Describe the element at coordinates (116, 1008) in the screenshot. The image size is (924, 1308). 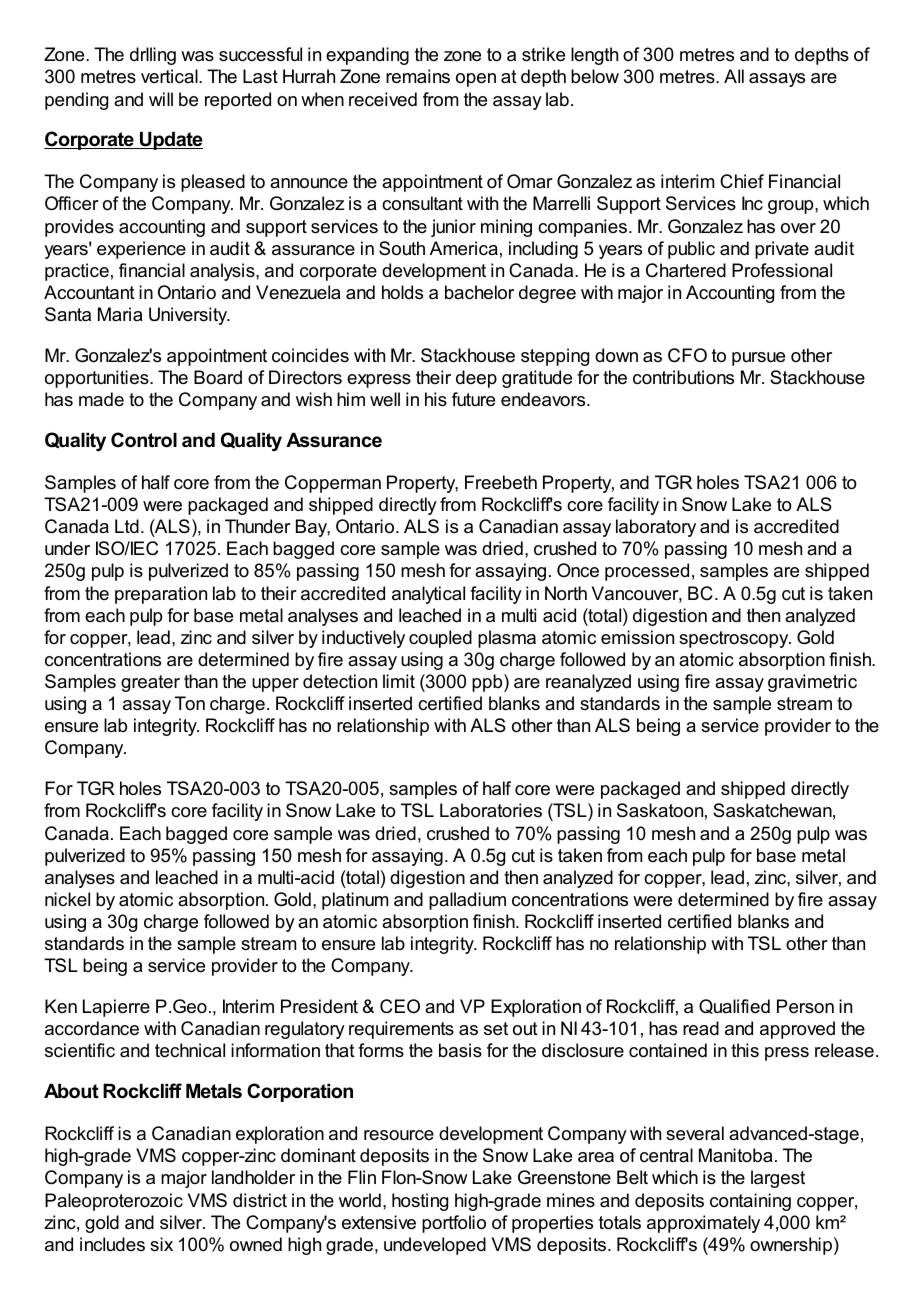
I see `Lapierre` at that location.
